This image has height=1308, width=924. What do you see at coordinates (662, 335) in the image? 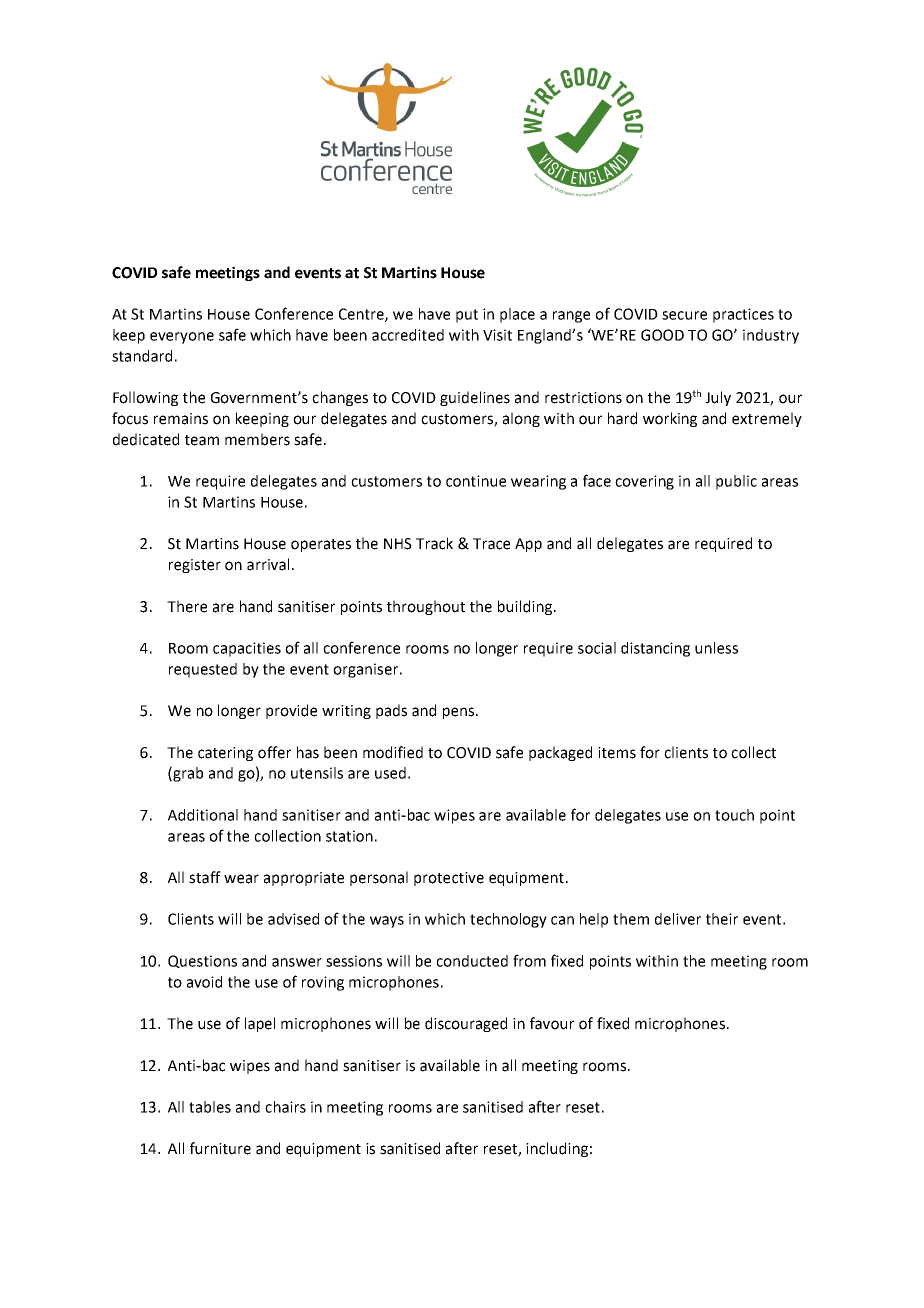
I see `GOOD` at bounding box center [662, 335].
